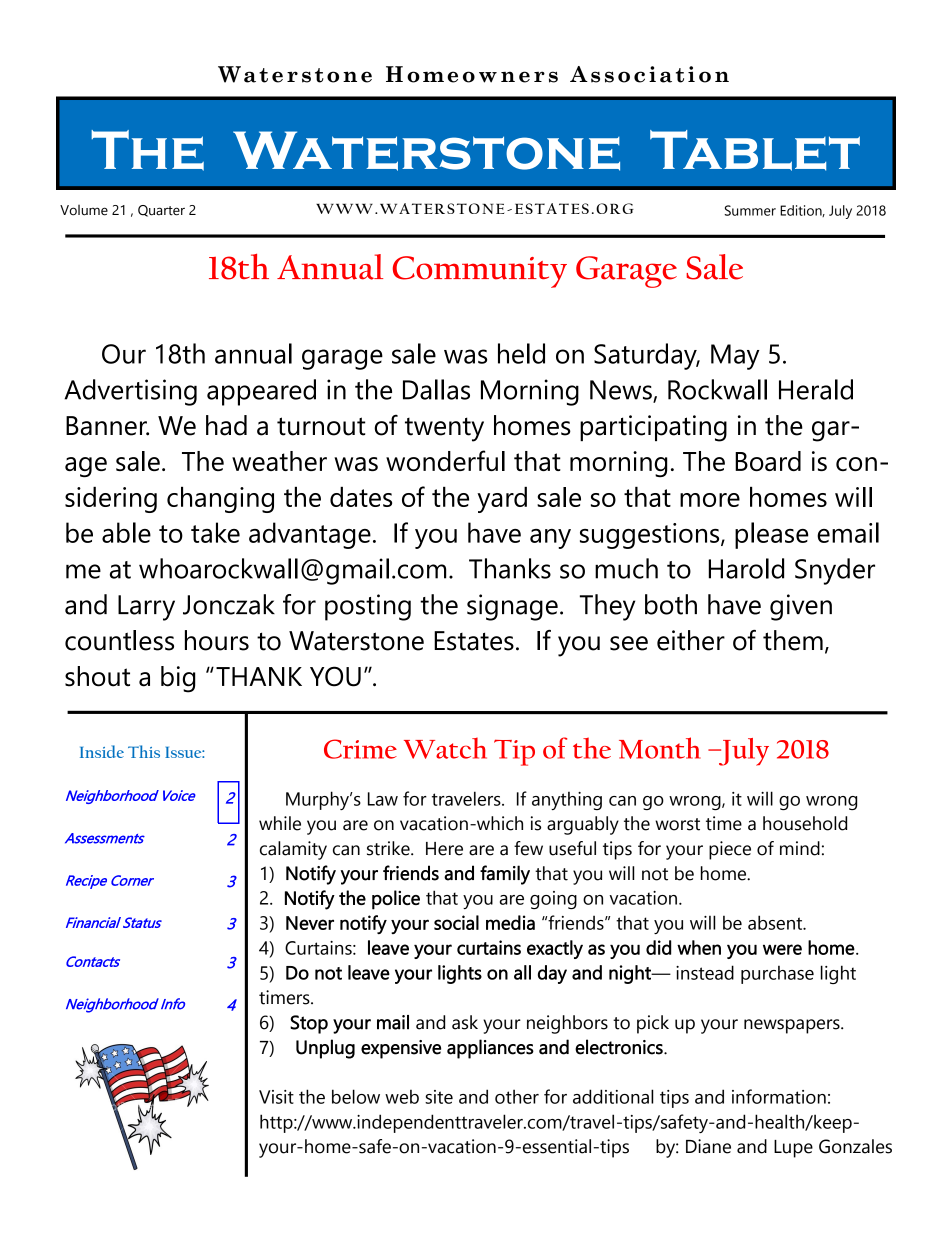  Describe the element at coordinates (801, 607) in the screenshot. I see `given` at that location.
